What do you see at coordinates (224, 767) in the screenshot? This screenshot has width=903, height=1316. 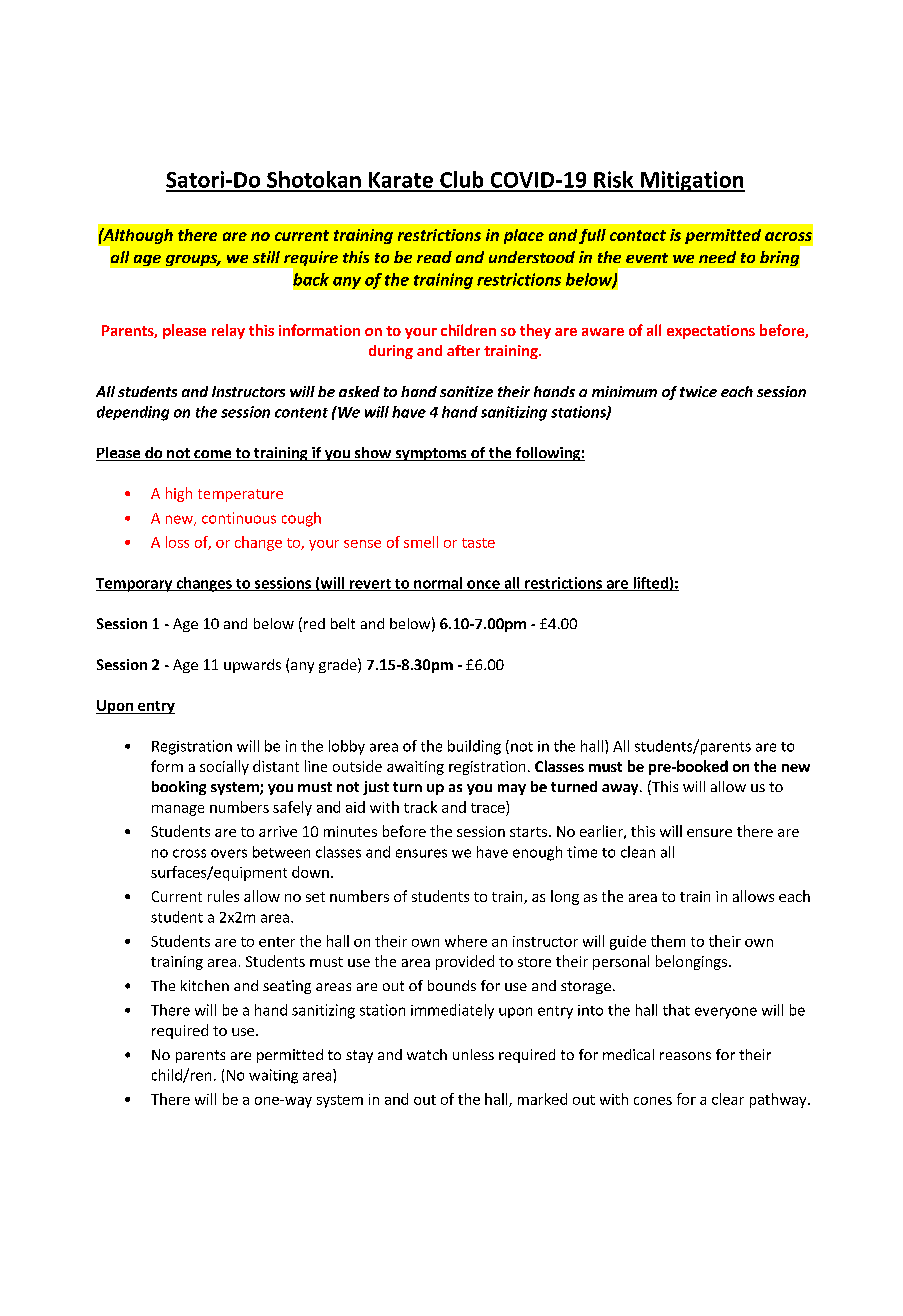 I see `socially` at bounding box center [224, 767].
